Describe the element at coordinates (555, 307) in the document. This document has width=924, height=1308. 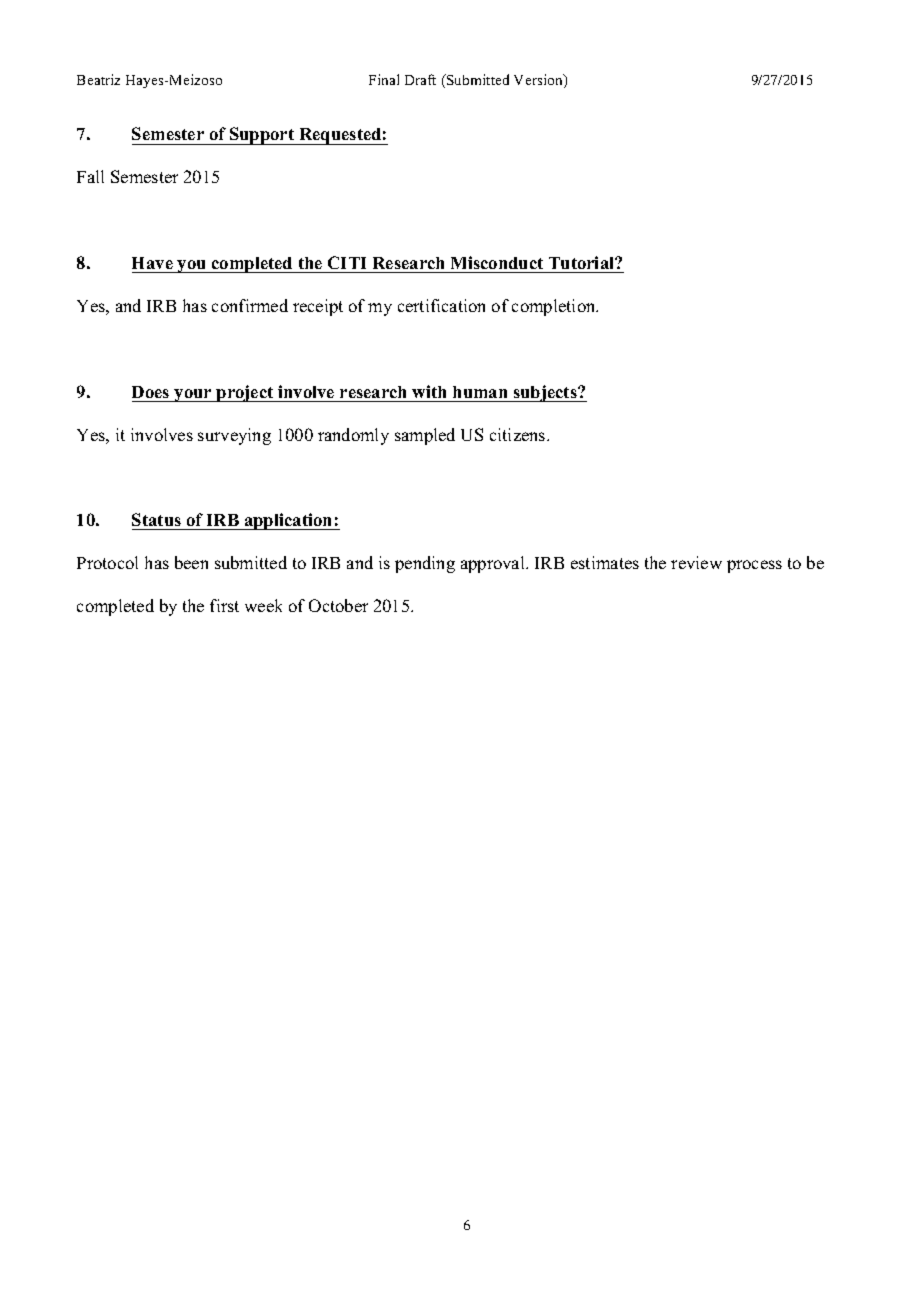
I see `completion` at that location.
